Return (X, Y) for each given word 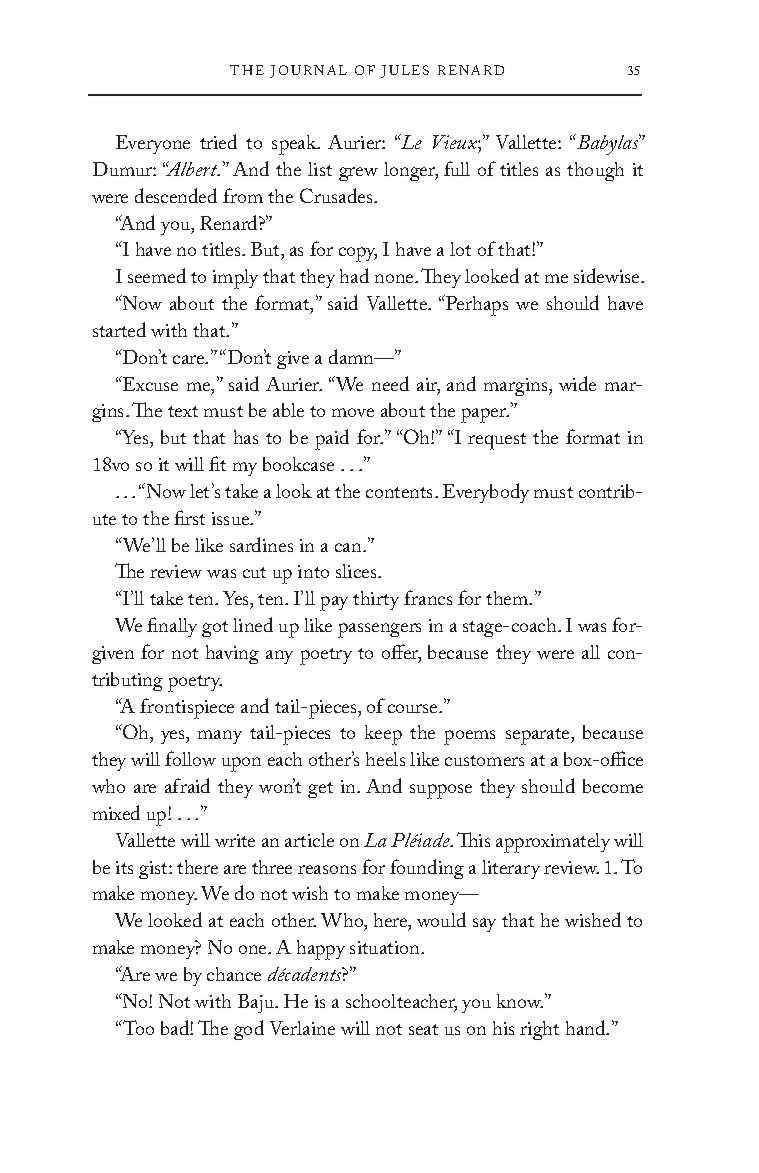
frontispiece (187, 708)
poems (469, 737)
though (595, 171)
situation (386, 947)
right (539, 1030)
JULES (405, 71)
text (183, 411)
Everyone (153, 144)
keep (383, 735)
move (353, 412)
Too (137, 1027)
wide (577, 383)
